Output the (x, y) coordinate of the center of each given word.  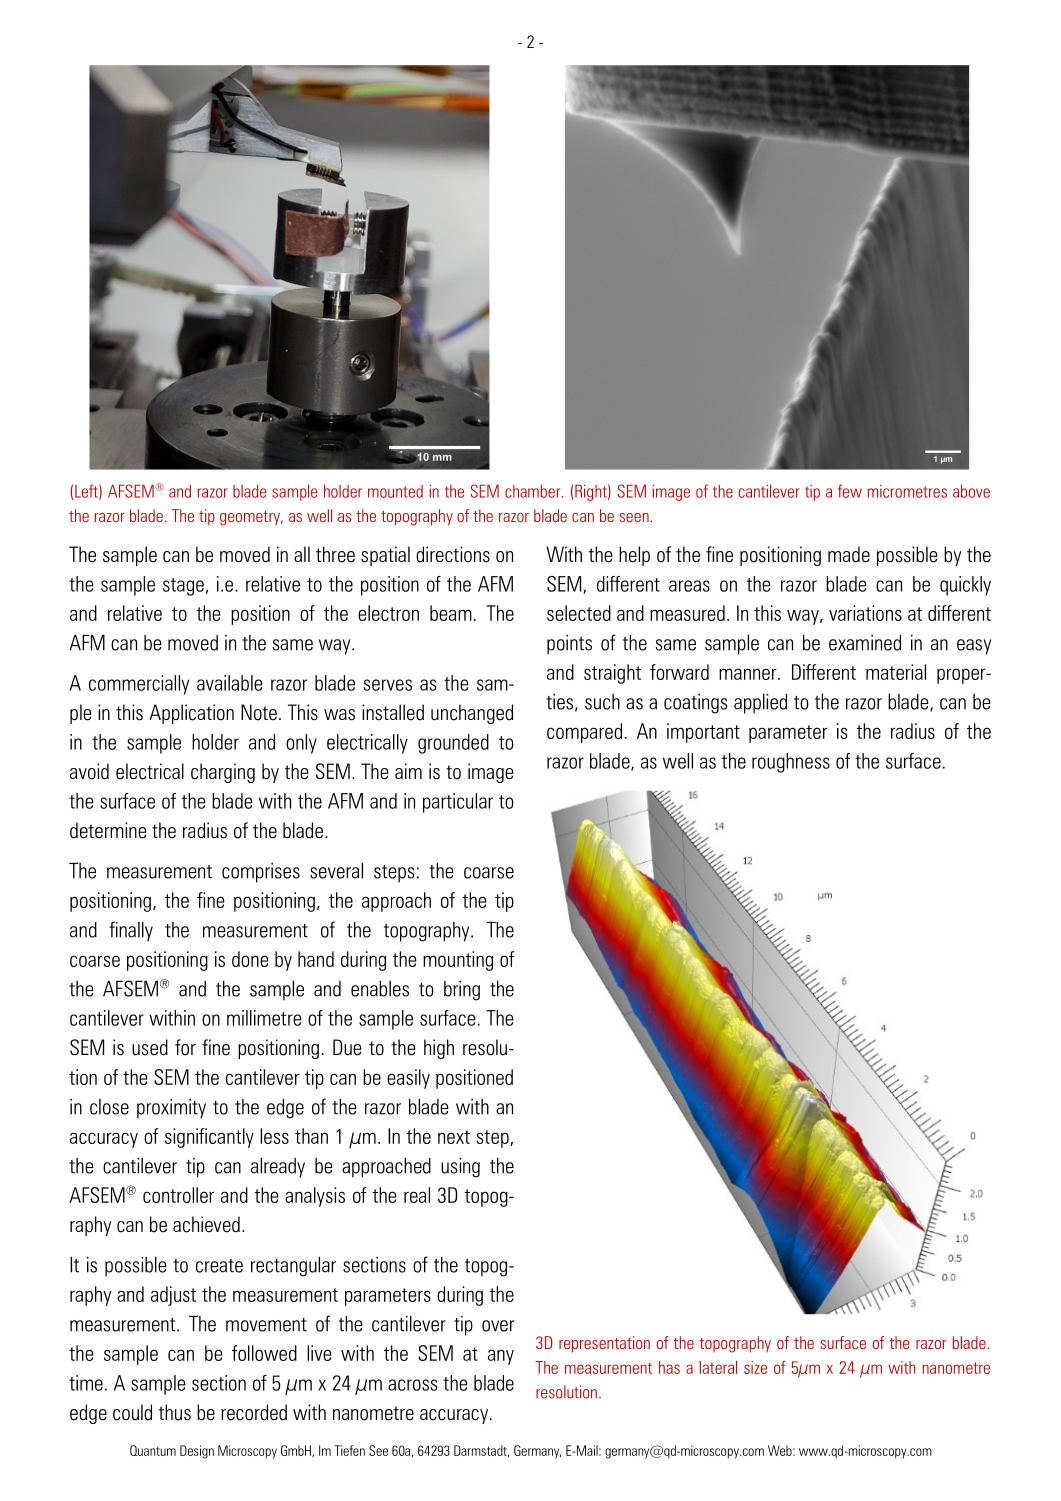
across (413, 1385)
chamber (534, 491)
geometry (251, 518)
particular (458, 803)
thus (175, 1412)
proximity (171, 1109)
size (755, 1367)
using (460, 1168)
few (850, 491)
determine (108, 830)
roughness (791, 763)
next (454, 1137)
